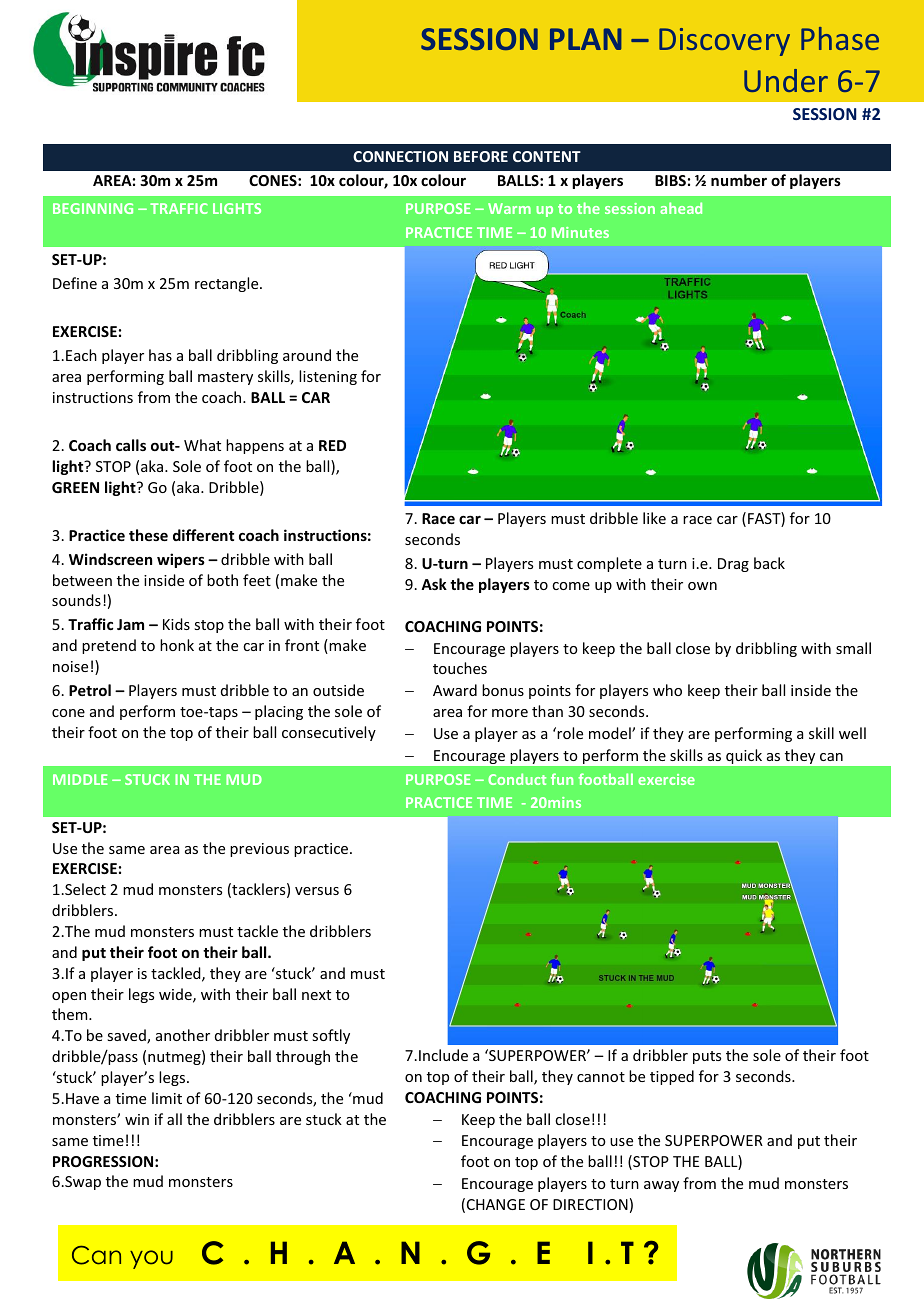 This page has width=924, height=1307. I want to click on RED, so click(332, 445).
